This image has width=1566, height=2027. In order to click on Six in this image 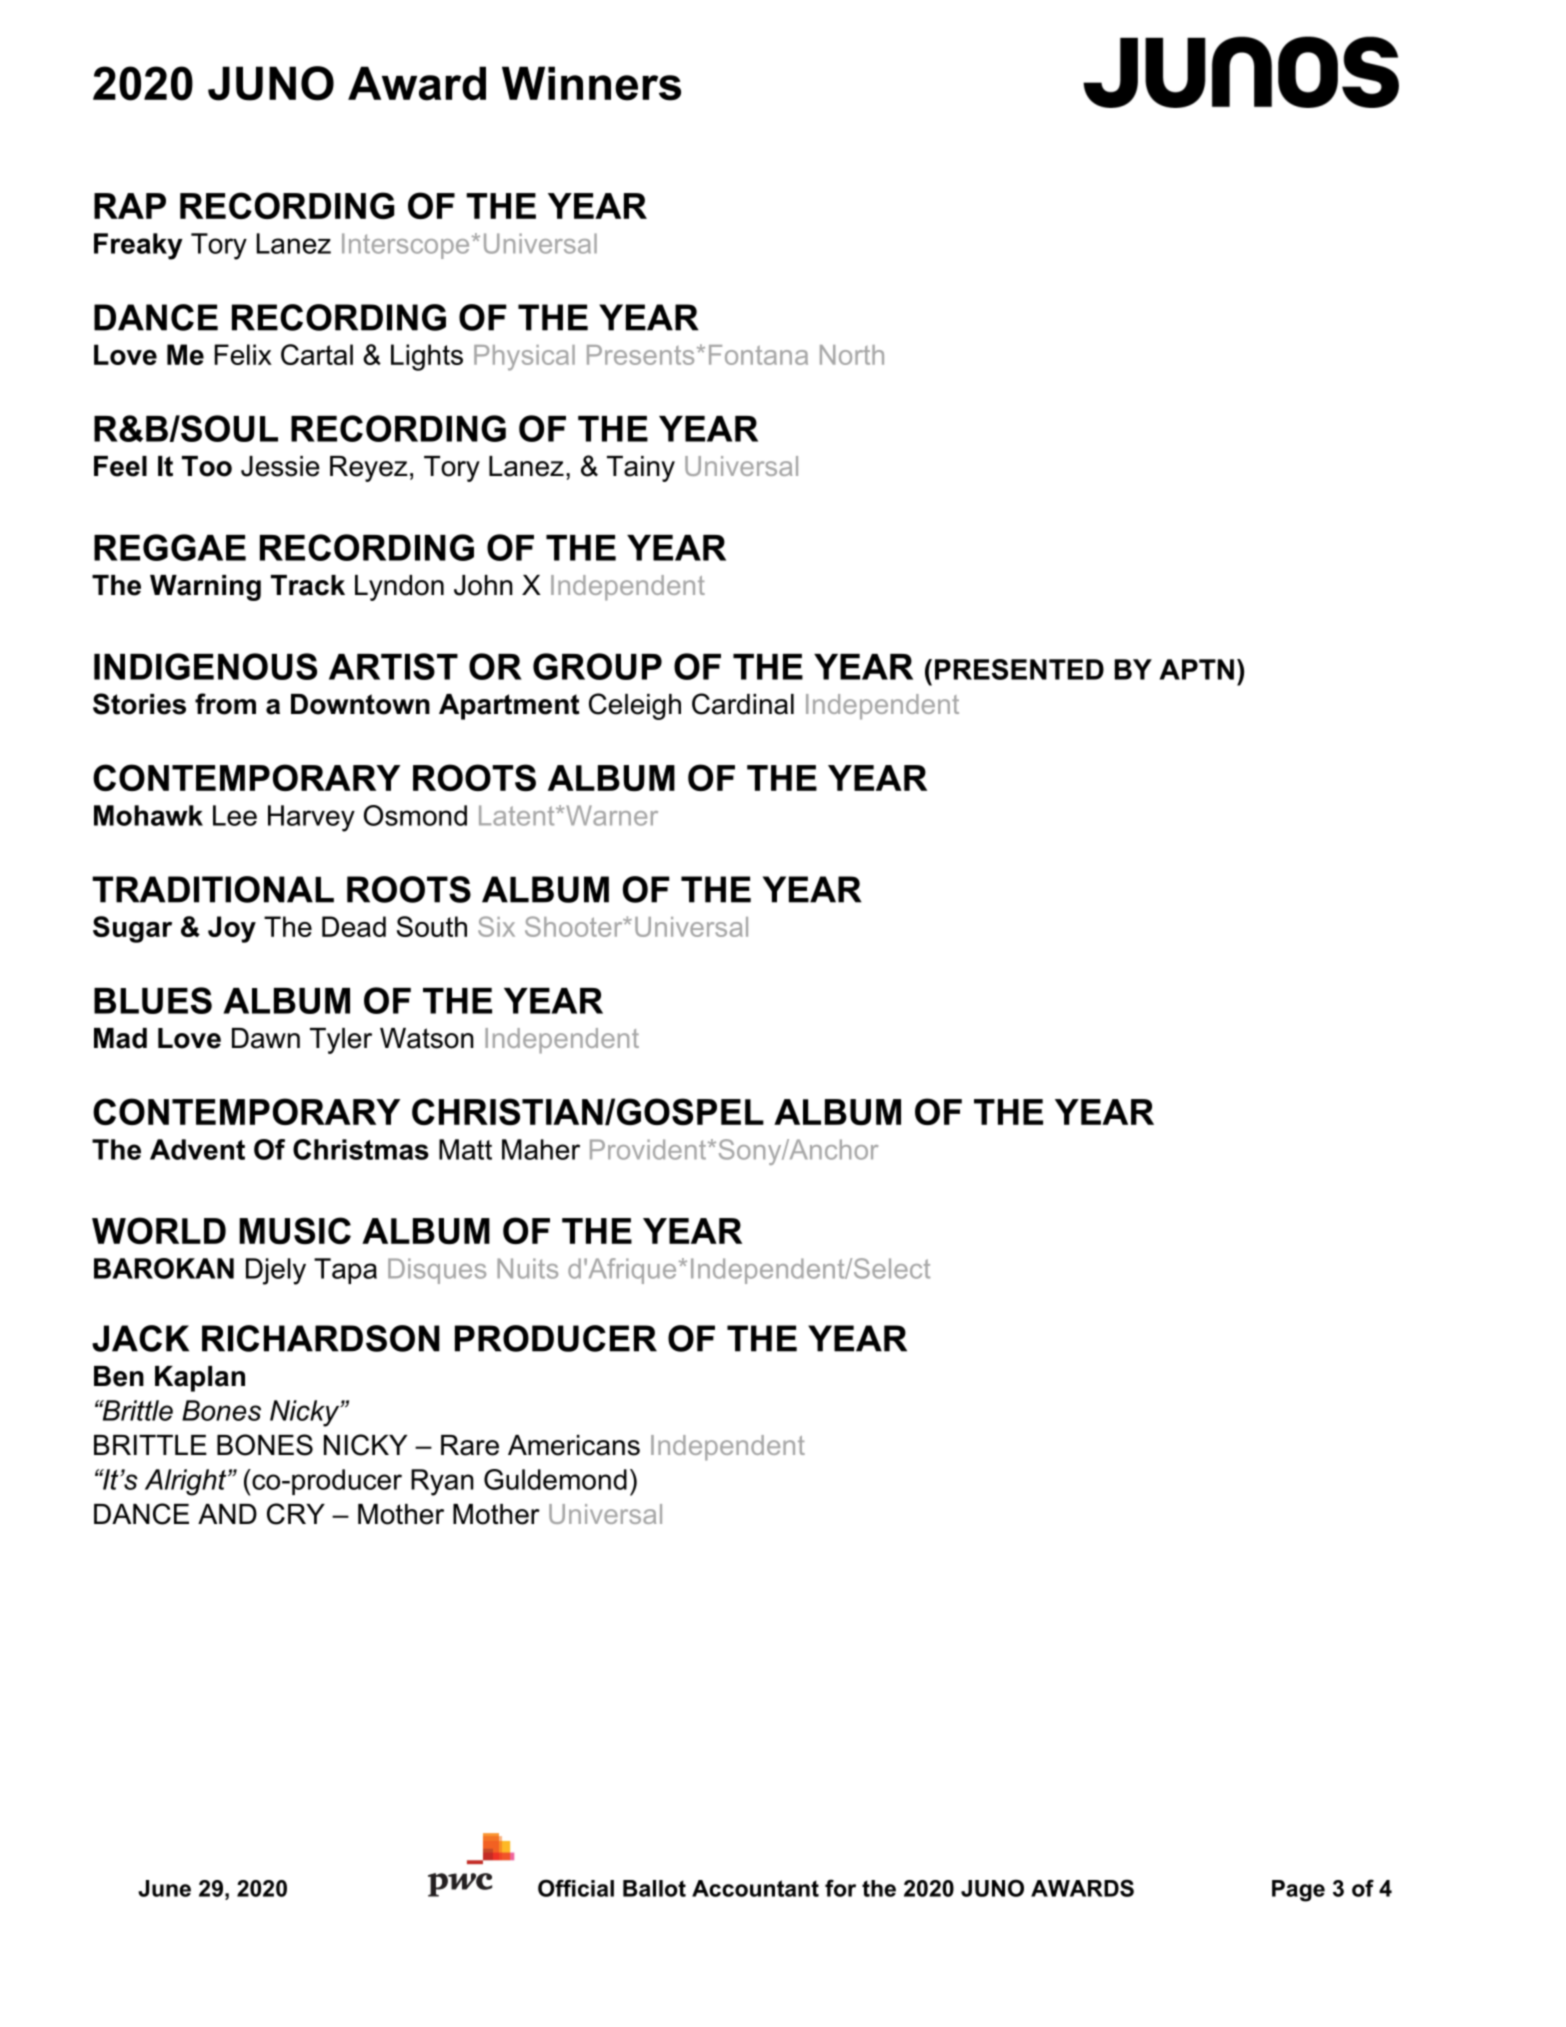, I will do `click(496, 926)`.
